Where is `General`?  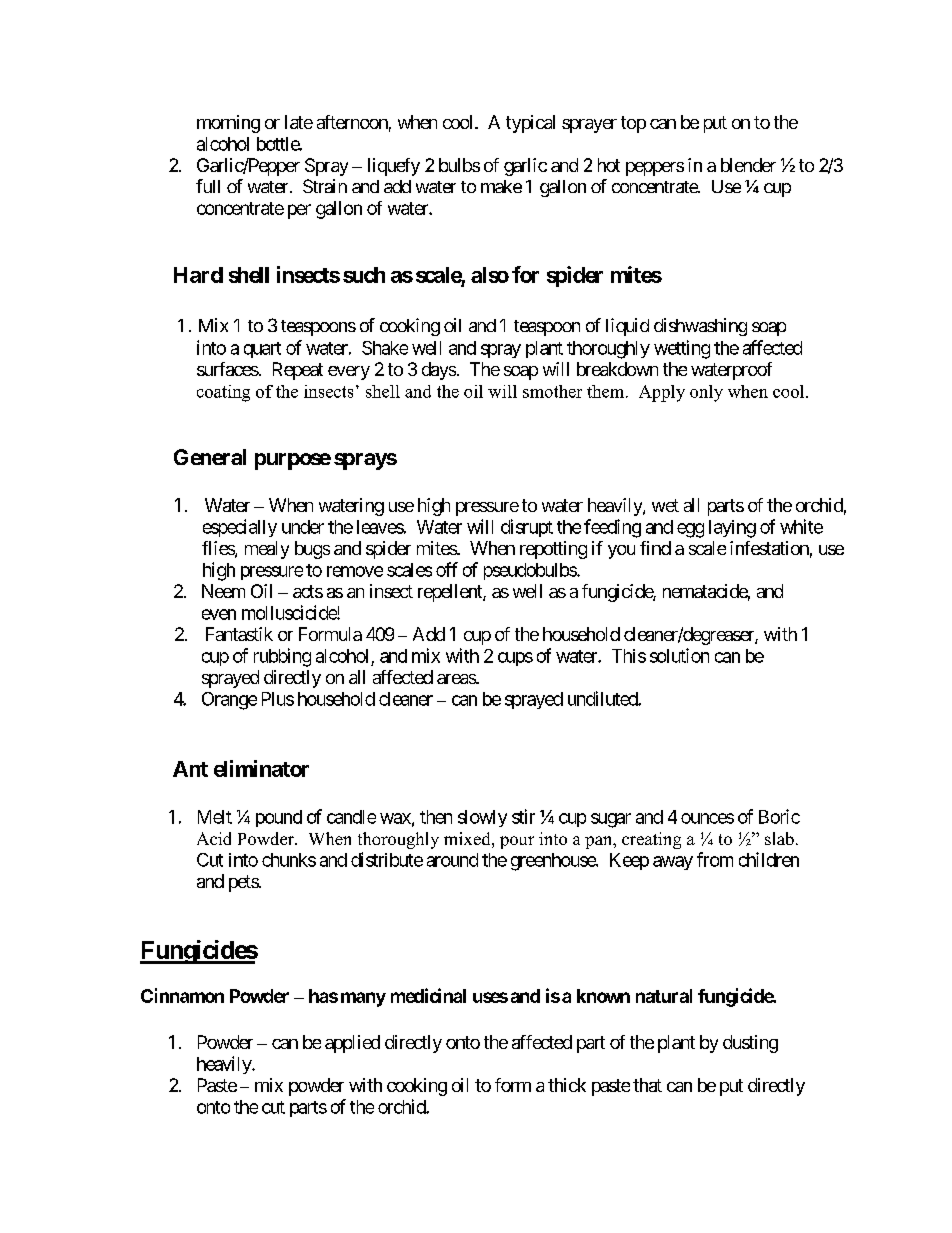 General is located at coordinates (210, 457).
